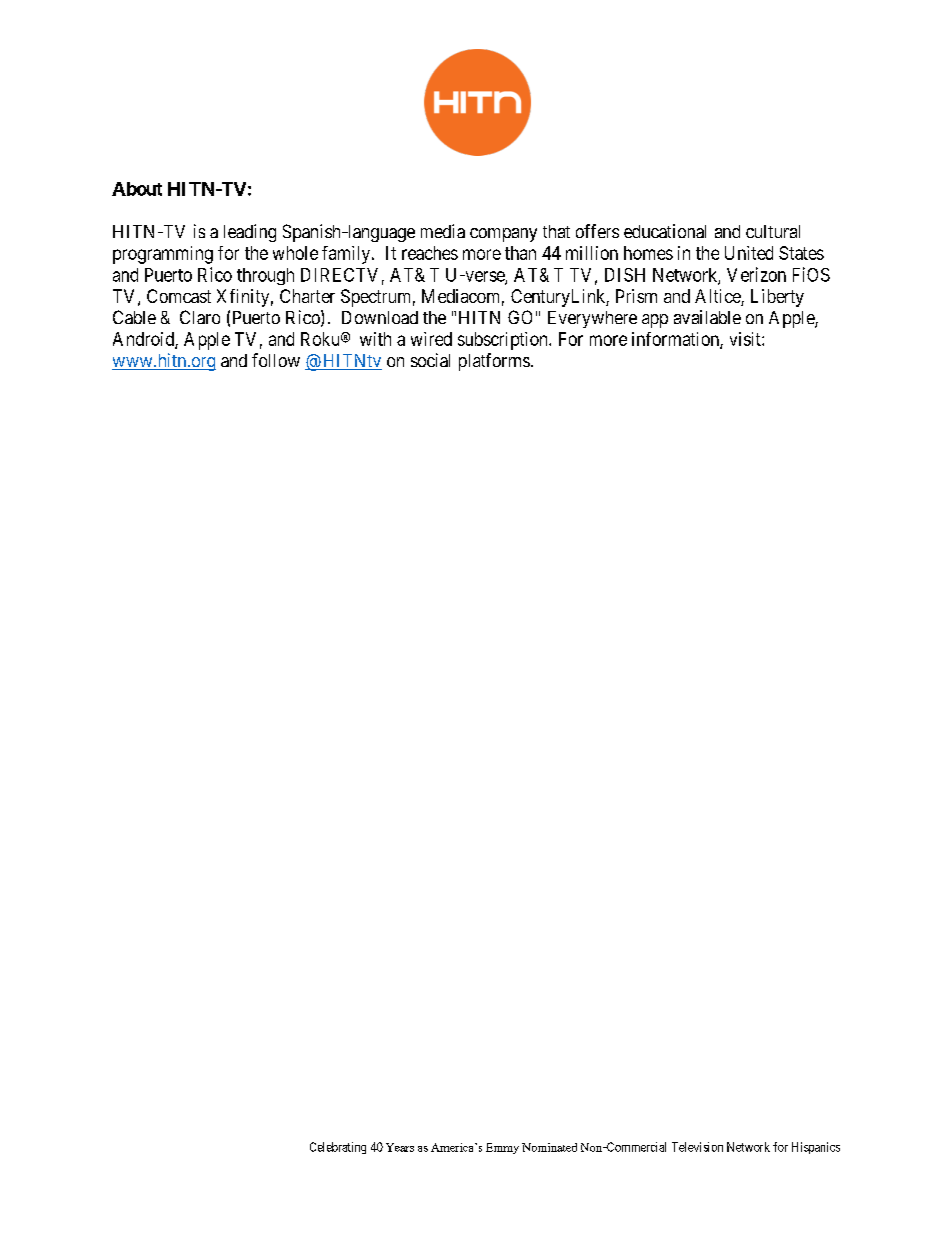 The height and width of the screenshot is (1233, 952). What do you see at coordinates (773, 231) in the screenshot?
I see `cultural` at bounding box center [773, 231].
